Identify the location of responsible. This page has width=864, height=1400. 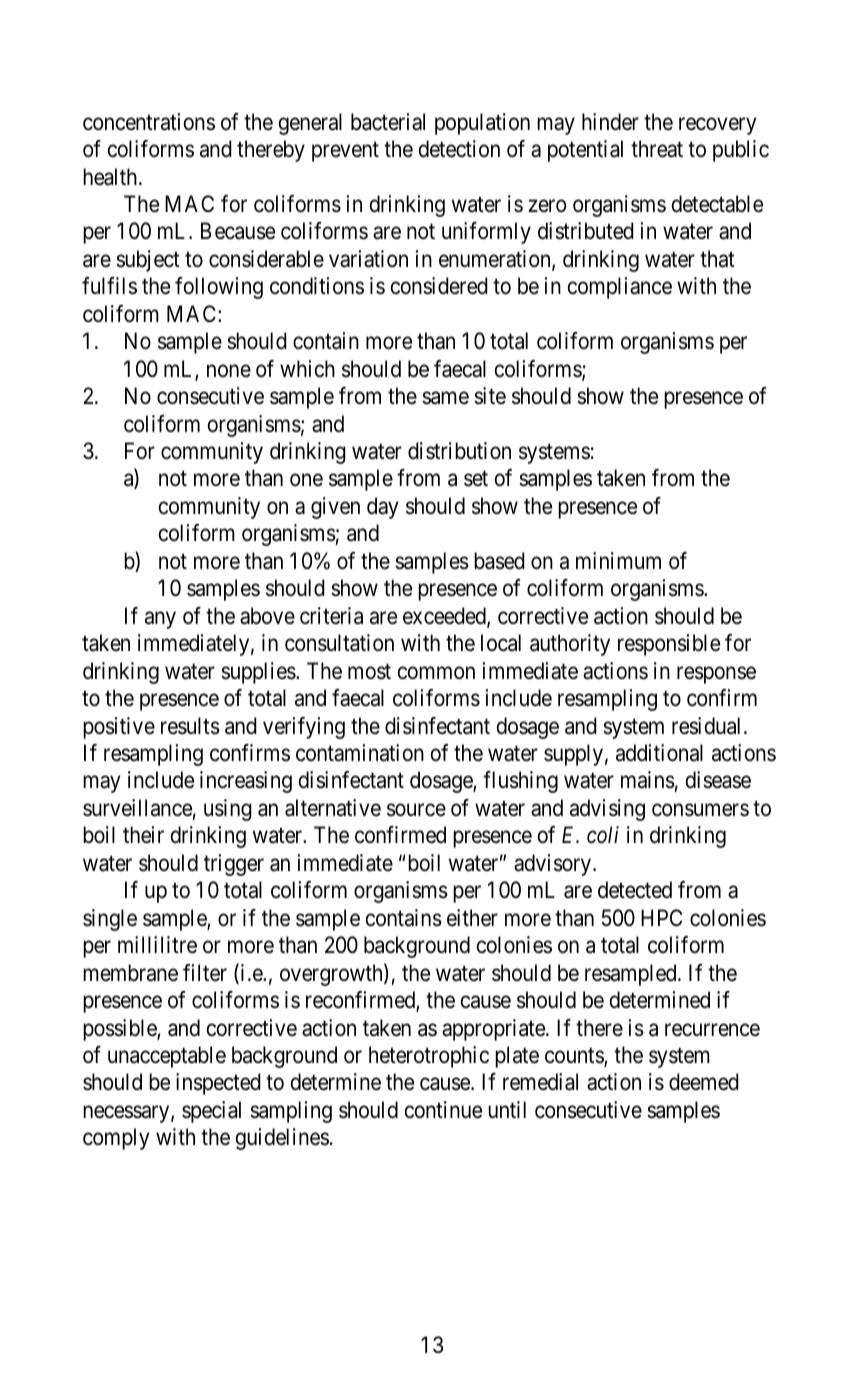
(669, 645).
